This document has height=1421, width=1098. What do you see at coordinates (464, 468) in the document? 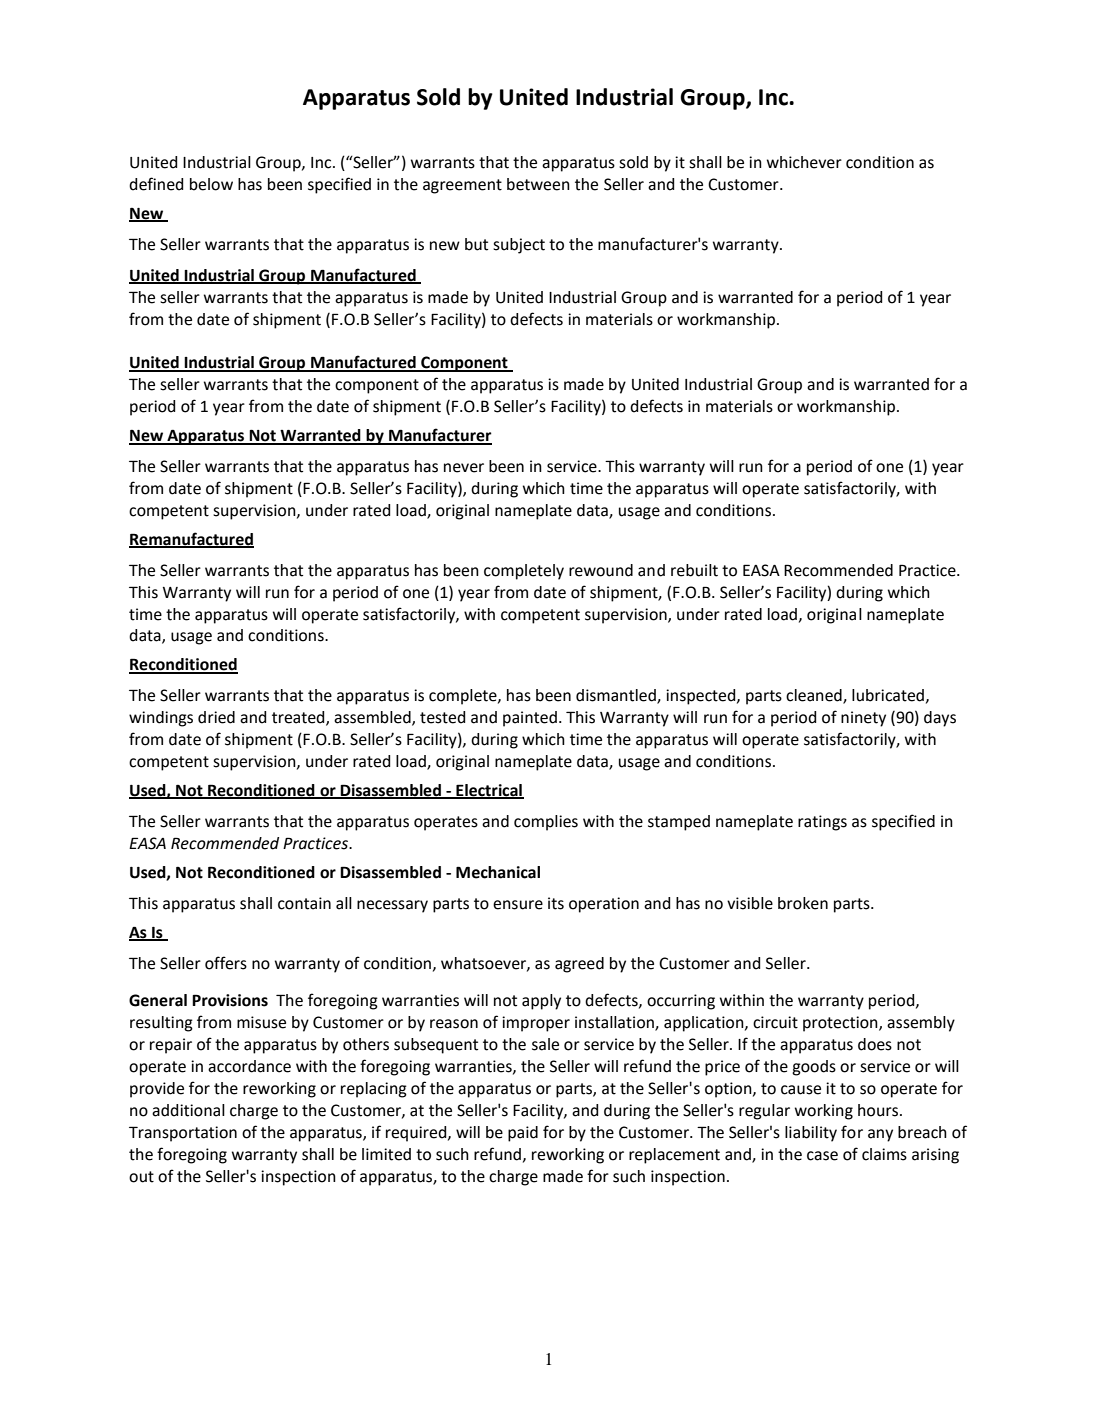
I see `never` at bounding box center [464, 468].
